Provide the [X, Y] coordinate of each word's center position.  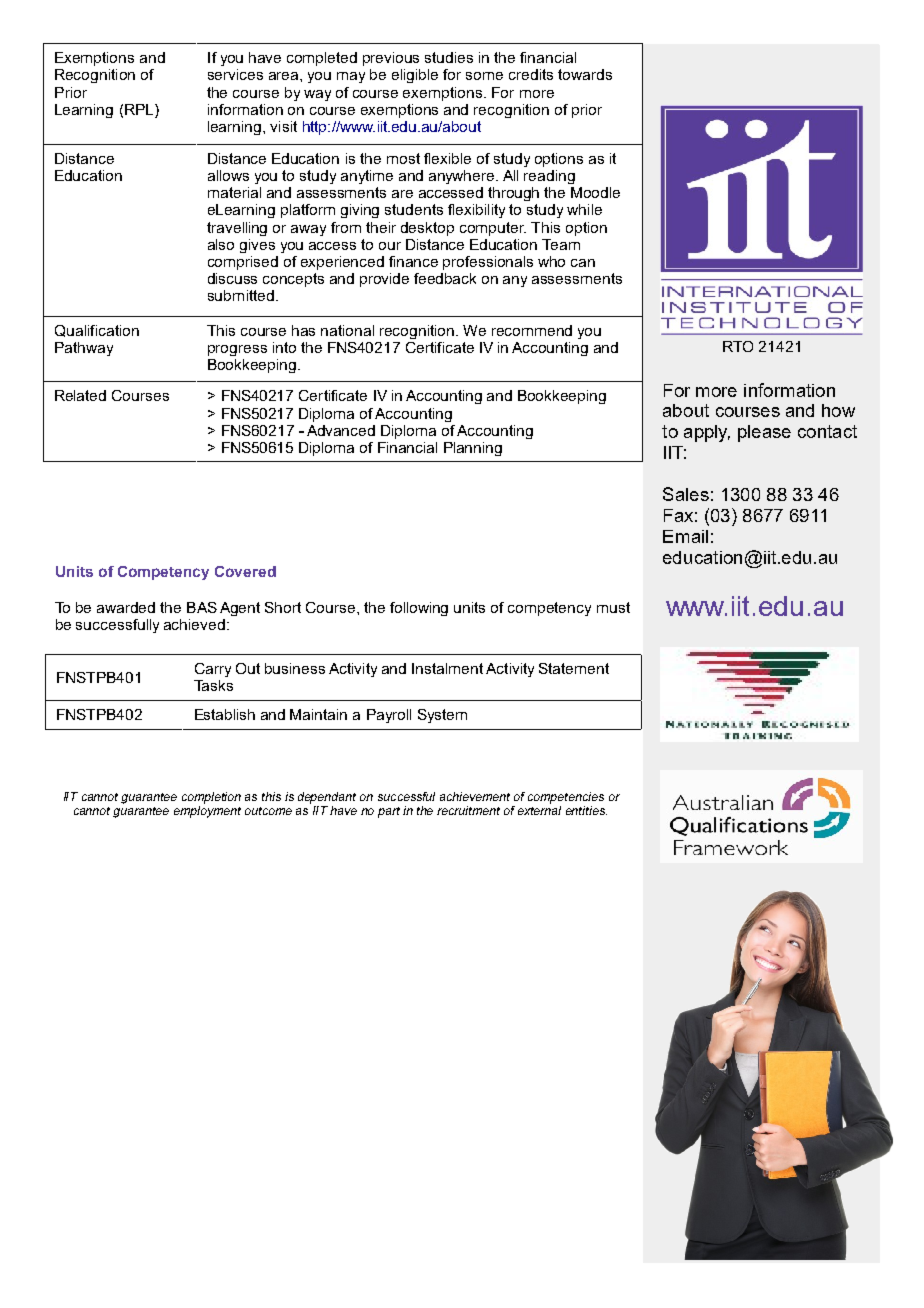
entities [586, 810]
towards [585, 74]
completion [211, 798]
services [235, 74]
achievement [475, 796]
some [484, 76]
